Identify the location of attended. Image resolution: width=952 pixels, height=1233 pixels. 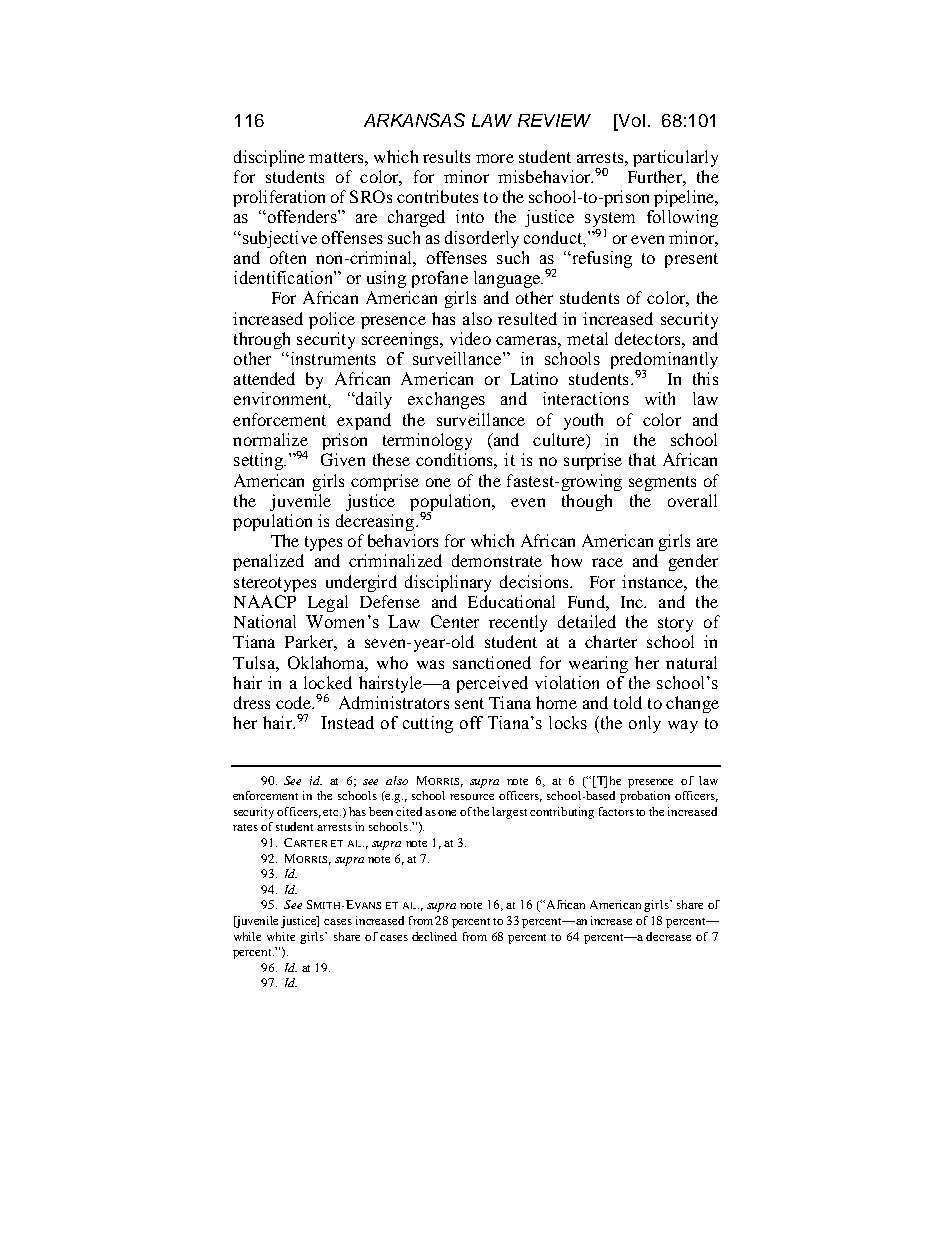
(264, 378).
